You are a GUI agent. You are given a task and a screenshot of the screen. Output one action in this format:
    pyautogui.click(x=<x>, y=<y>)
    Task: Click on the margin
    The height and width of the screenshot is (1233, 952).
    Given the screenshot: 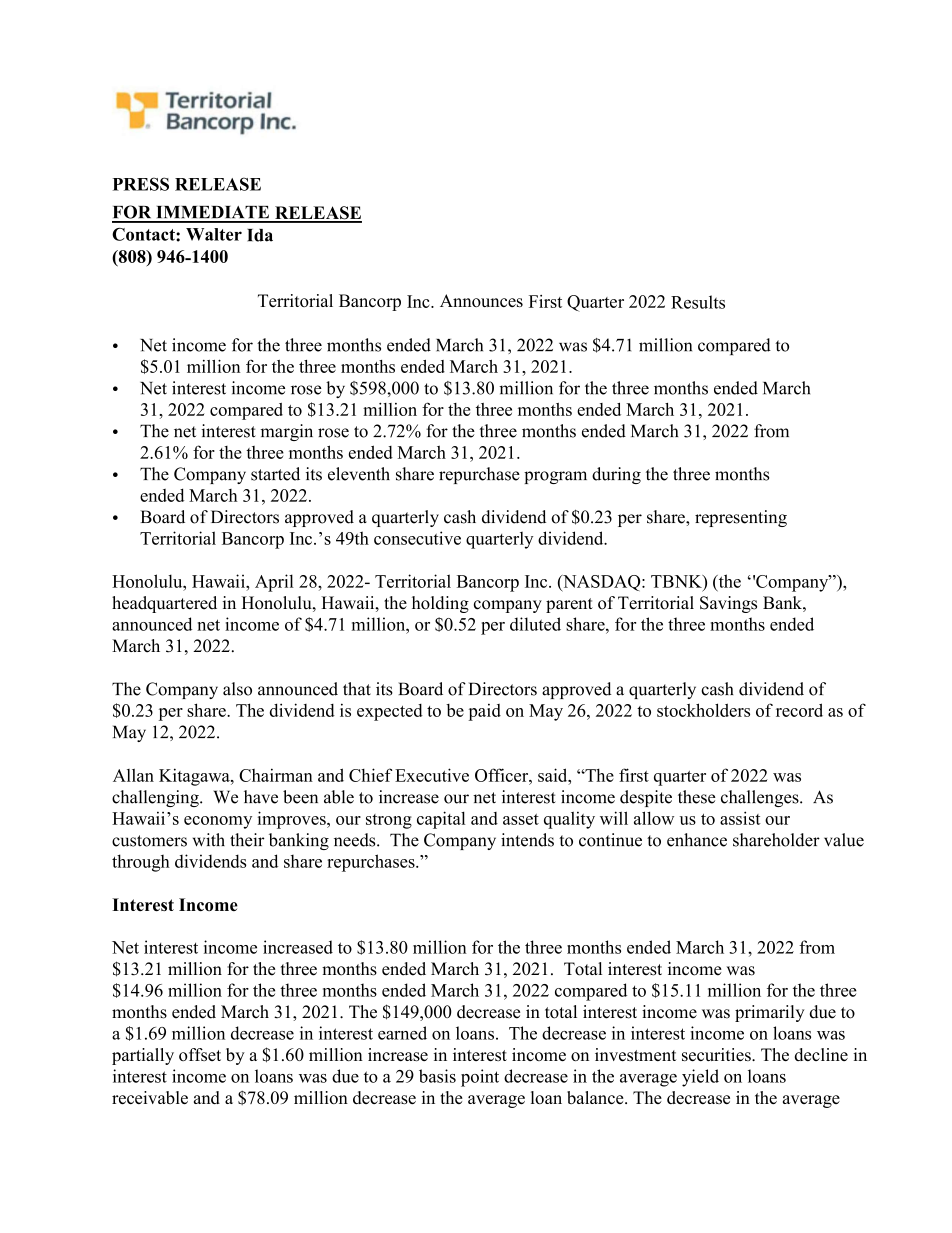 What is the action you would take?
    pyautogui.click(x=287, y=432)
